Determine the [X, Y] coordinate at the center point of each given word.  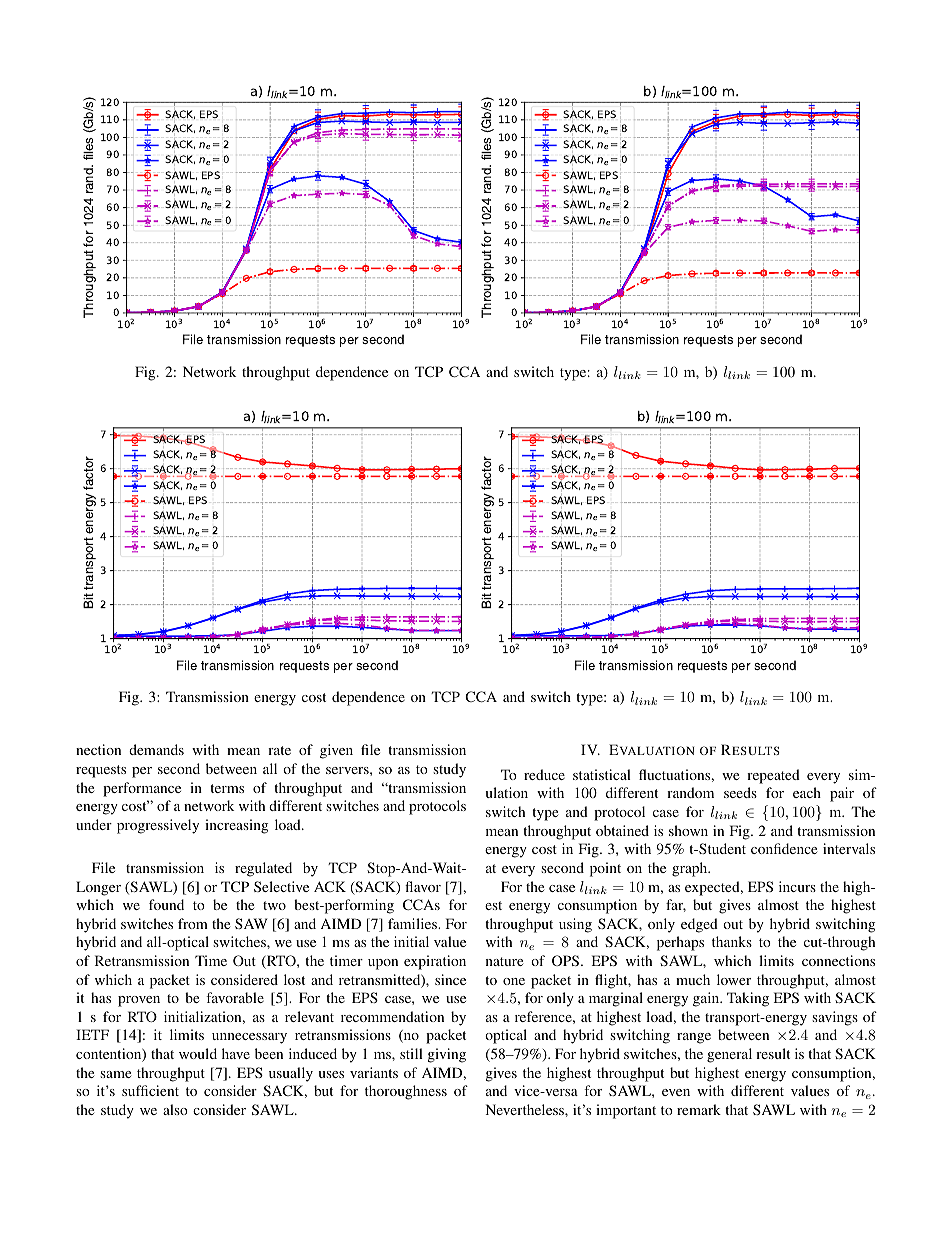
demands [156, 749]
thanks [732, 941]
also [175, 1109]
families [413, 923]
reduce [544, 774]
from [193, 923]
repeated [773, 776]
